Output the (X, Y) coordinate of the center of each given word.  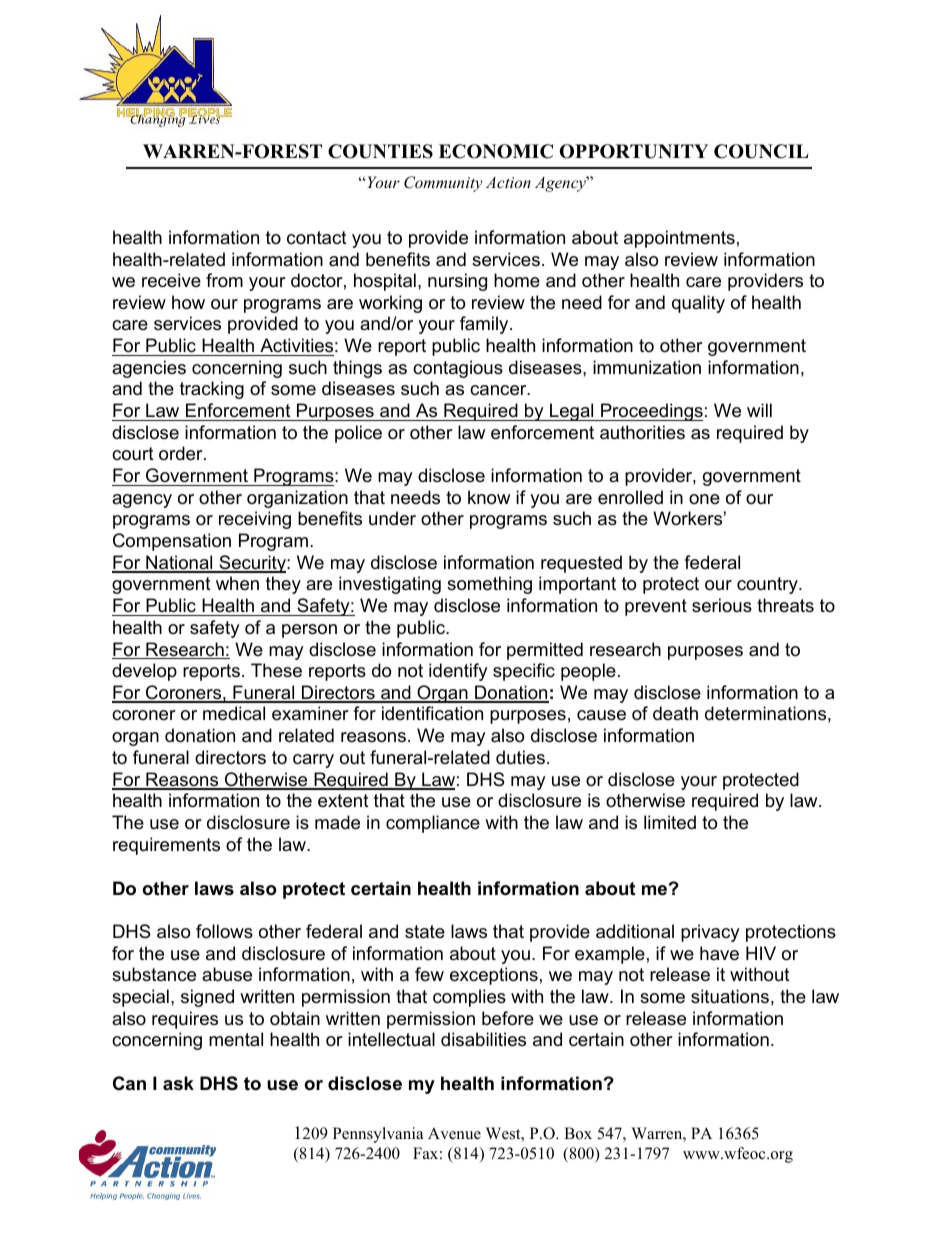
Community (443, 184)
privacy (710, 933)
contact (317, 238)
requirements (166, 846)
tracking (212, 390)
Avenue (454, 1133)
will (759, 410)
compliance (433, 824)
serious (722, 605)
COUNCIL (761, 151)
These (276, 670)
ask (178, 1083)
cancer (499, 390)
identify (458, 672)
